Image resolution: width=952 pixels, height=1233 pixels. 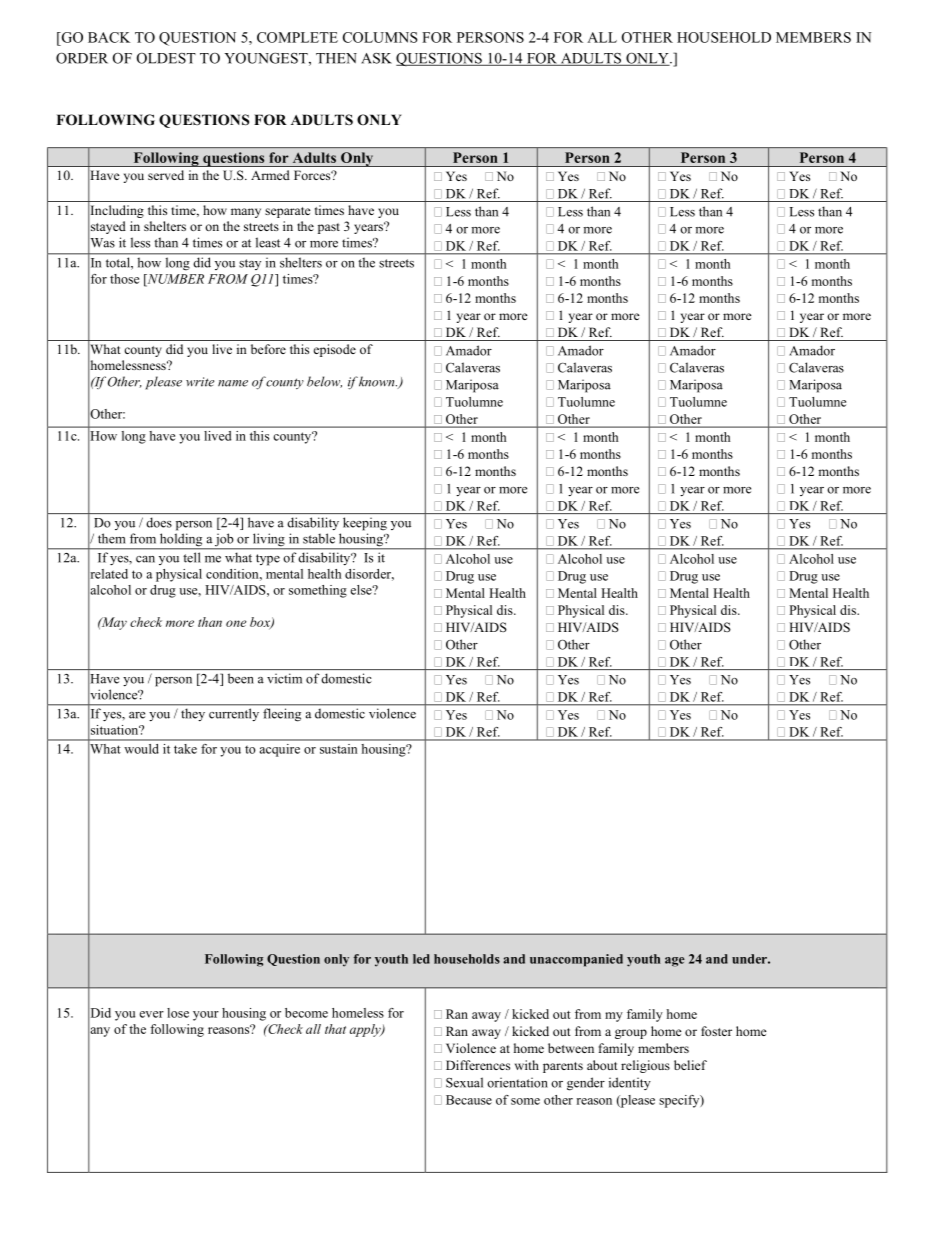 I want to click on past, so click(x=329, y=228).
